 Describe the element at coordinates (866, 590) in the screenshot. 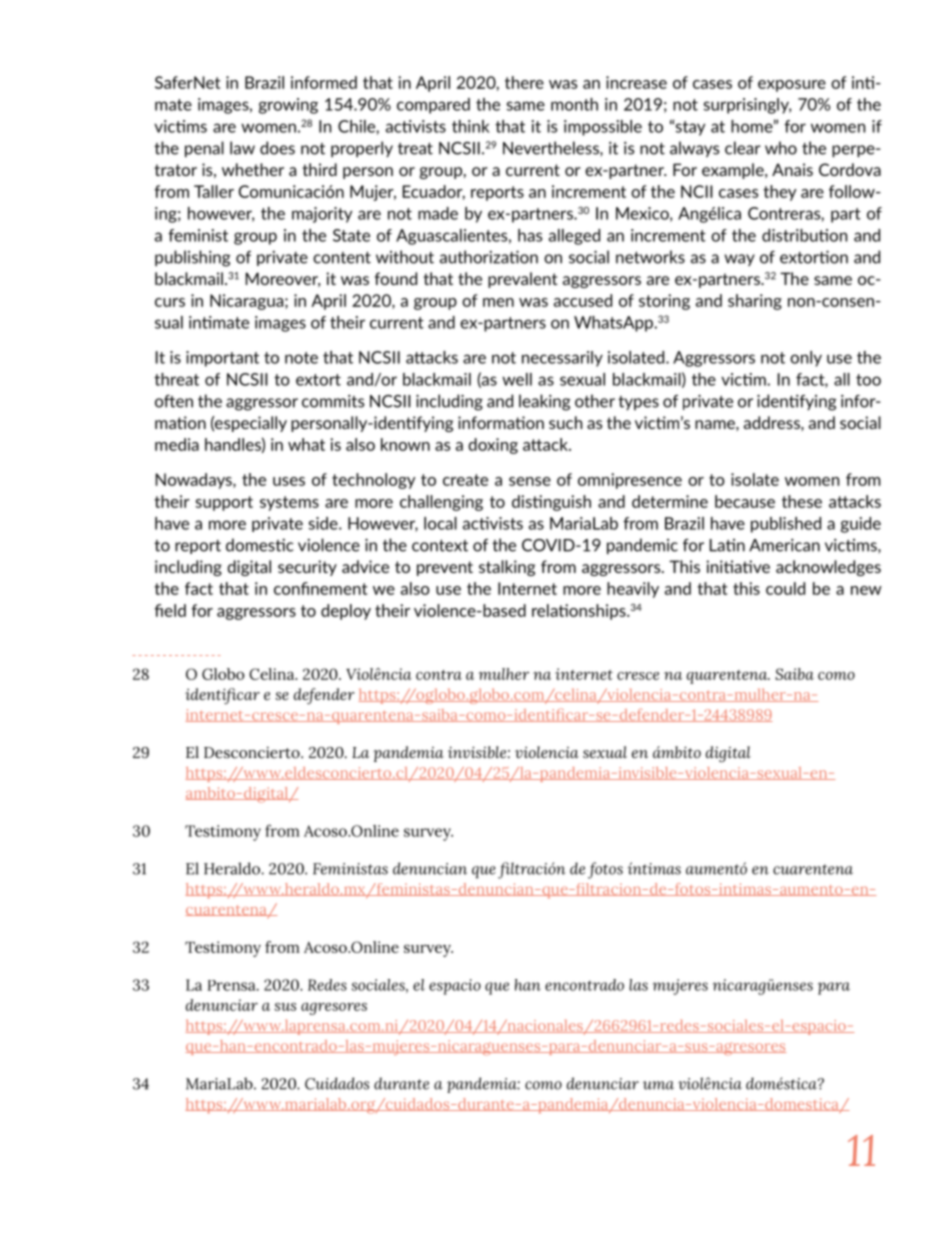

I see `new` at that location.
